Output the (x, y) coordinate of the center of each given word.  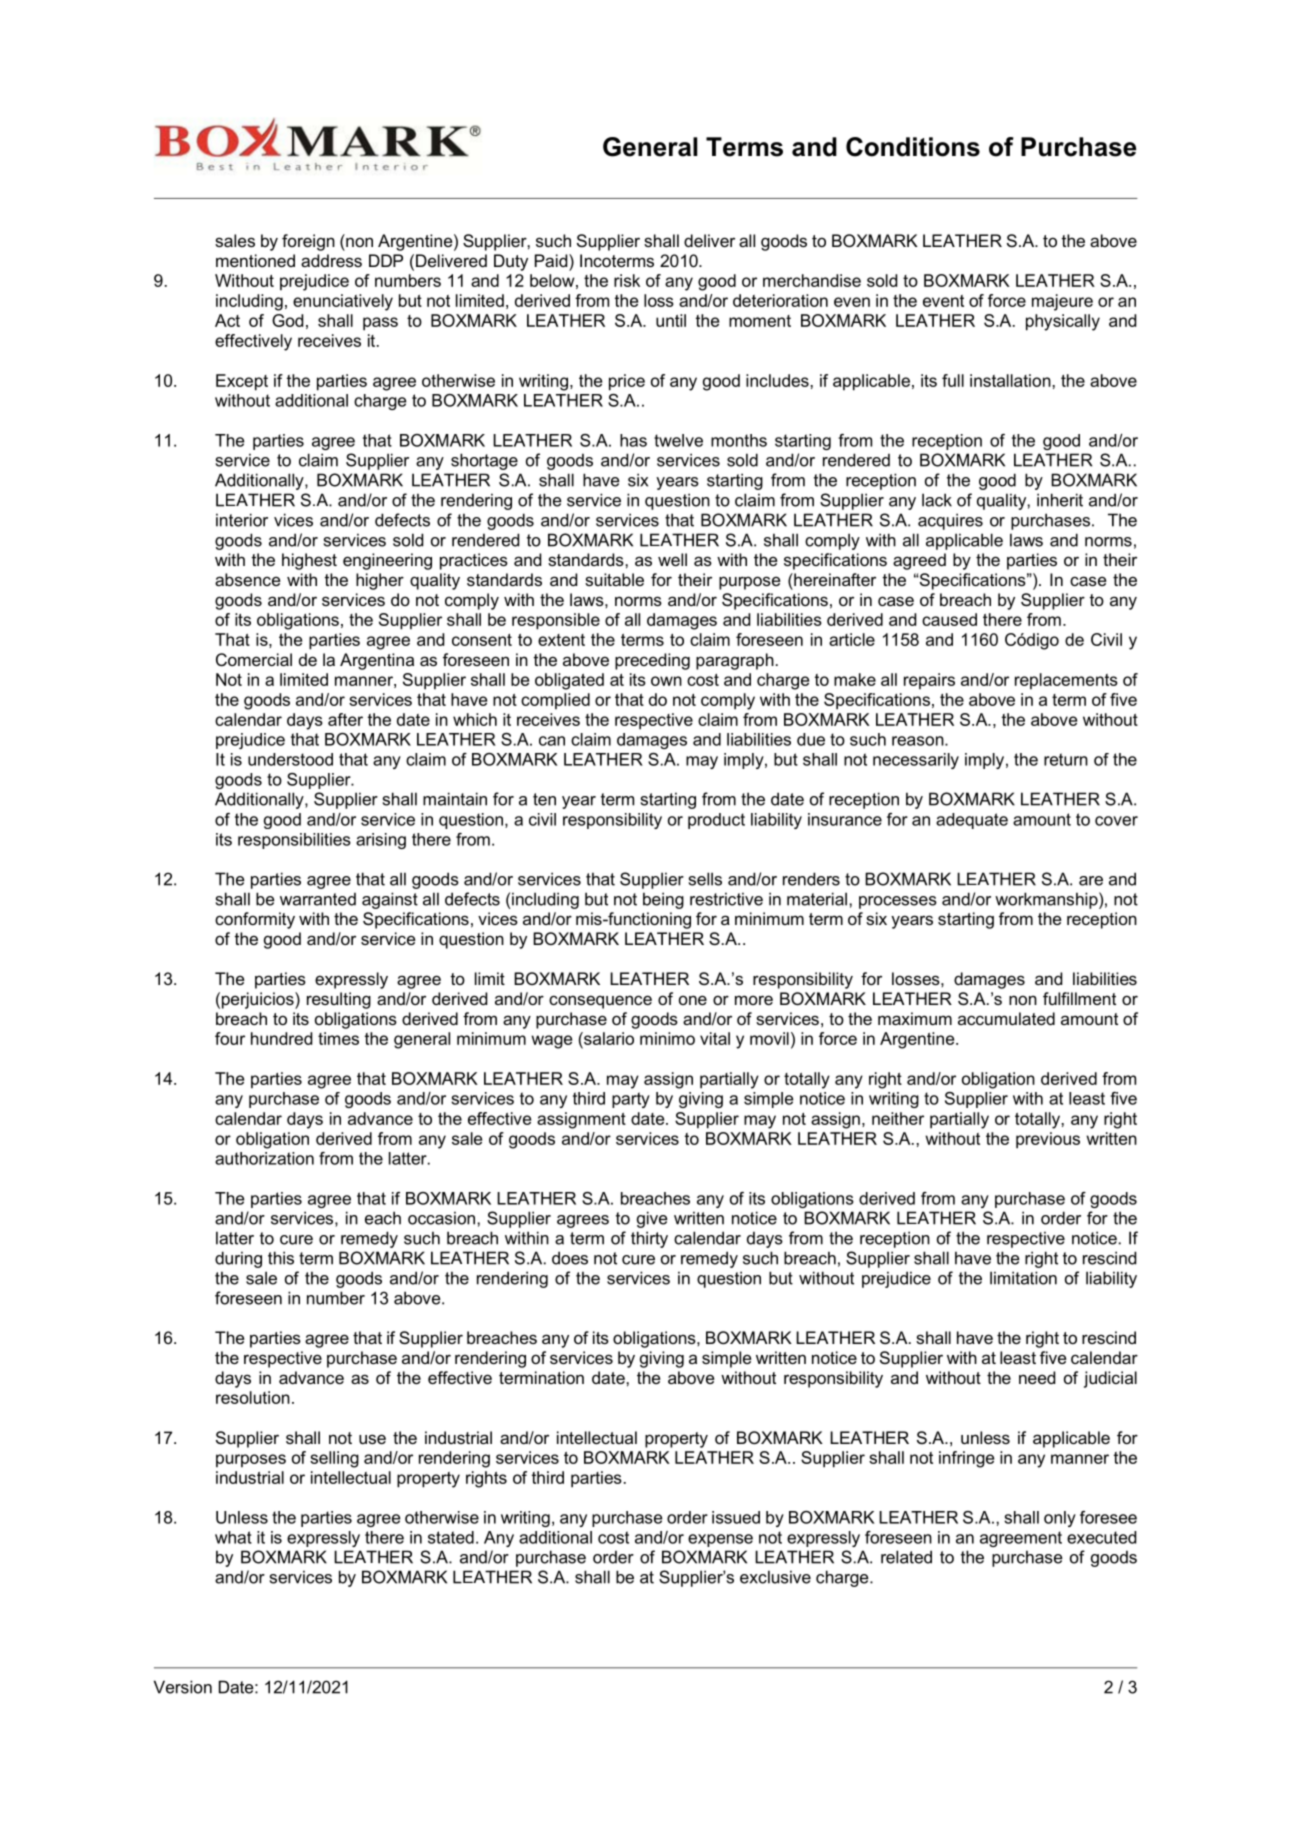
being (663, 900)
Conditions (913, 147)
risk (627, 280)
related (906, 1557)
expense (720, 1540)
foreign (308, 242)
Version (183, 1687)
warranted (318, 899)
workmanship (1047, 900)
